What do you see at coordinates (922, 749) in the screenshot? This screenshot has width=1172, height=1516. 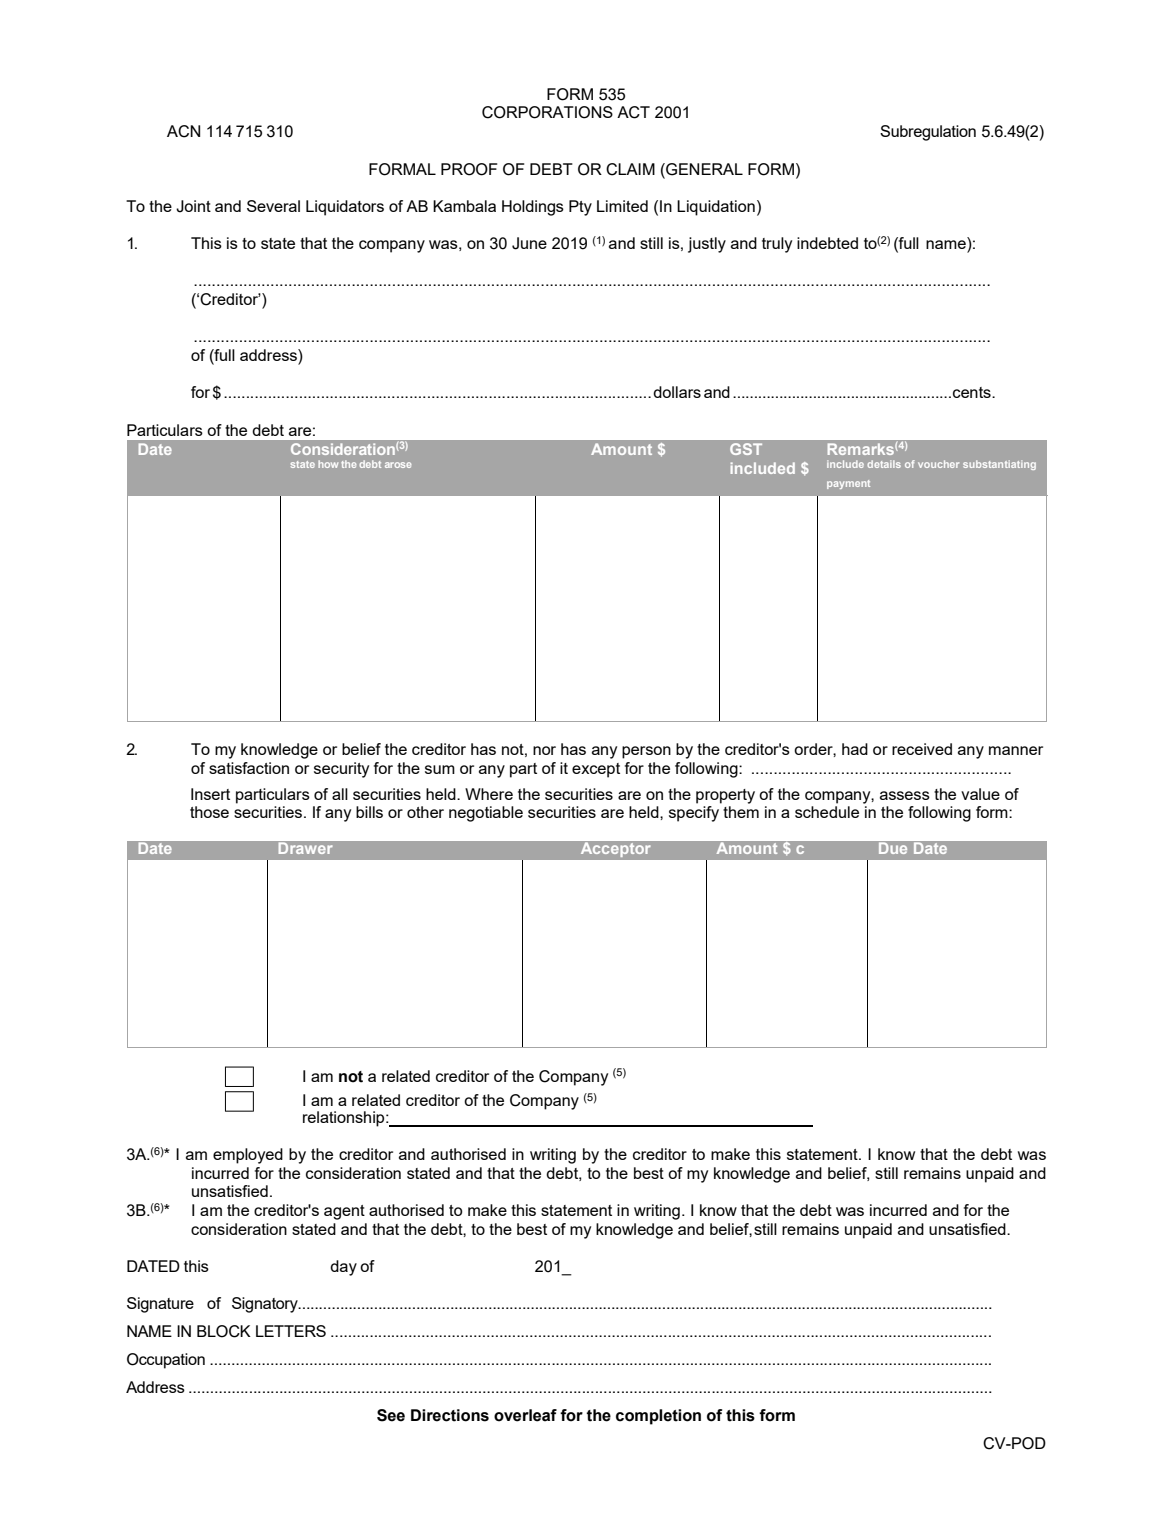 I see `received` at bounding box center [922, 749].
